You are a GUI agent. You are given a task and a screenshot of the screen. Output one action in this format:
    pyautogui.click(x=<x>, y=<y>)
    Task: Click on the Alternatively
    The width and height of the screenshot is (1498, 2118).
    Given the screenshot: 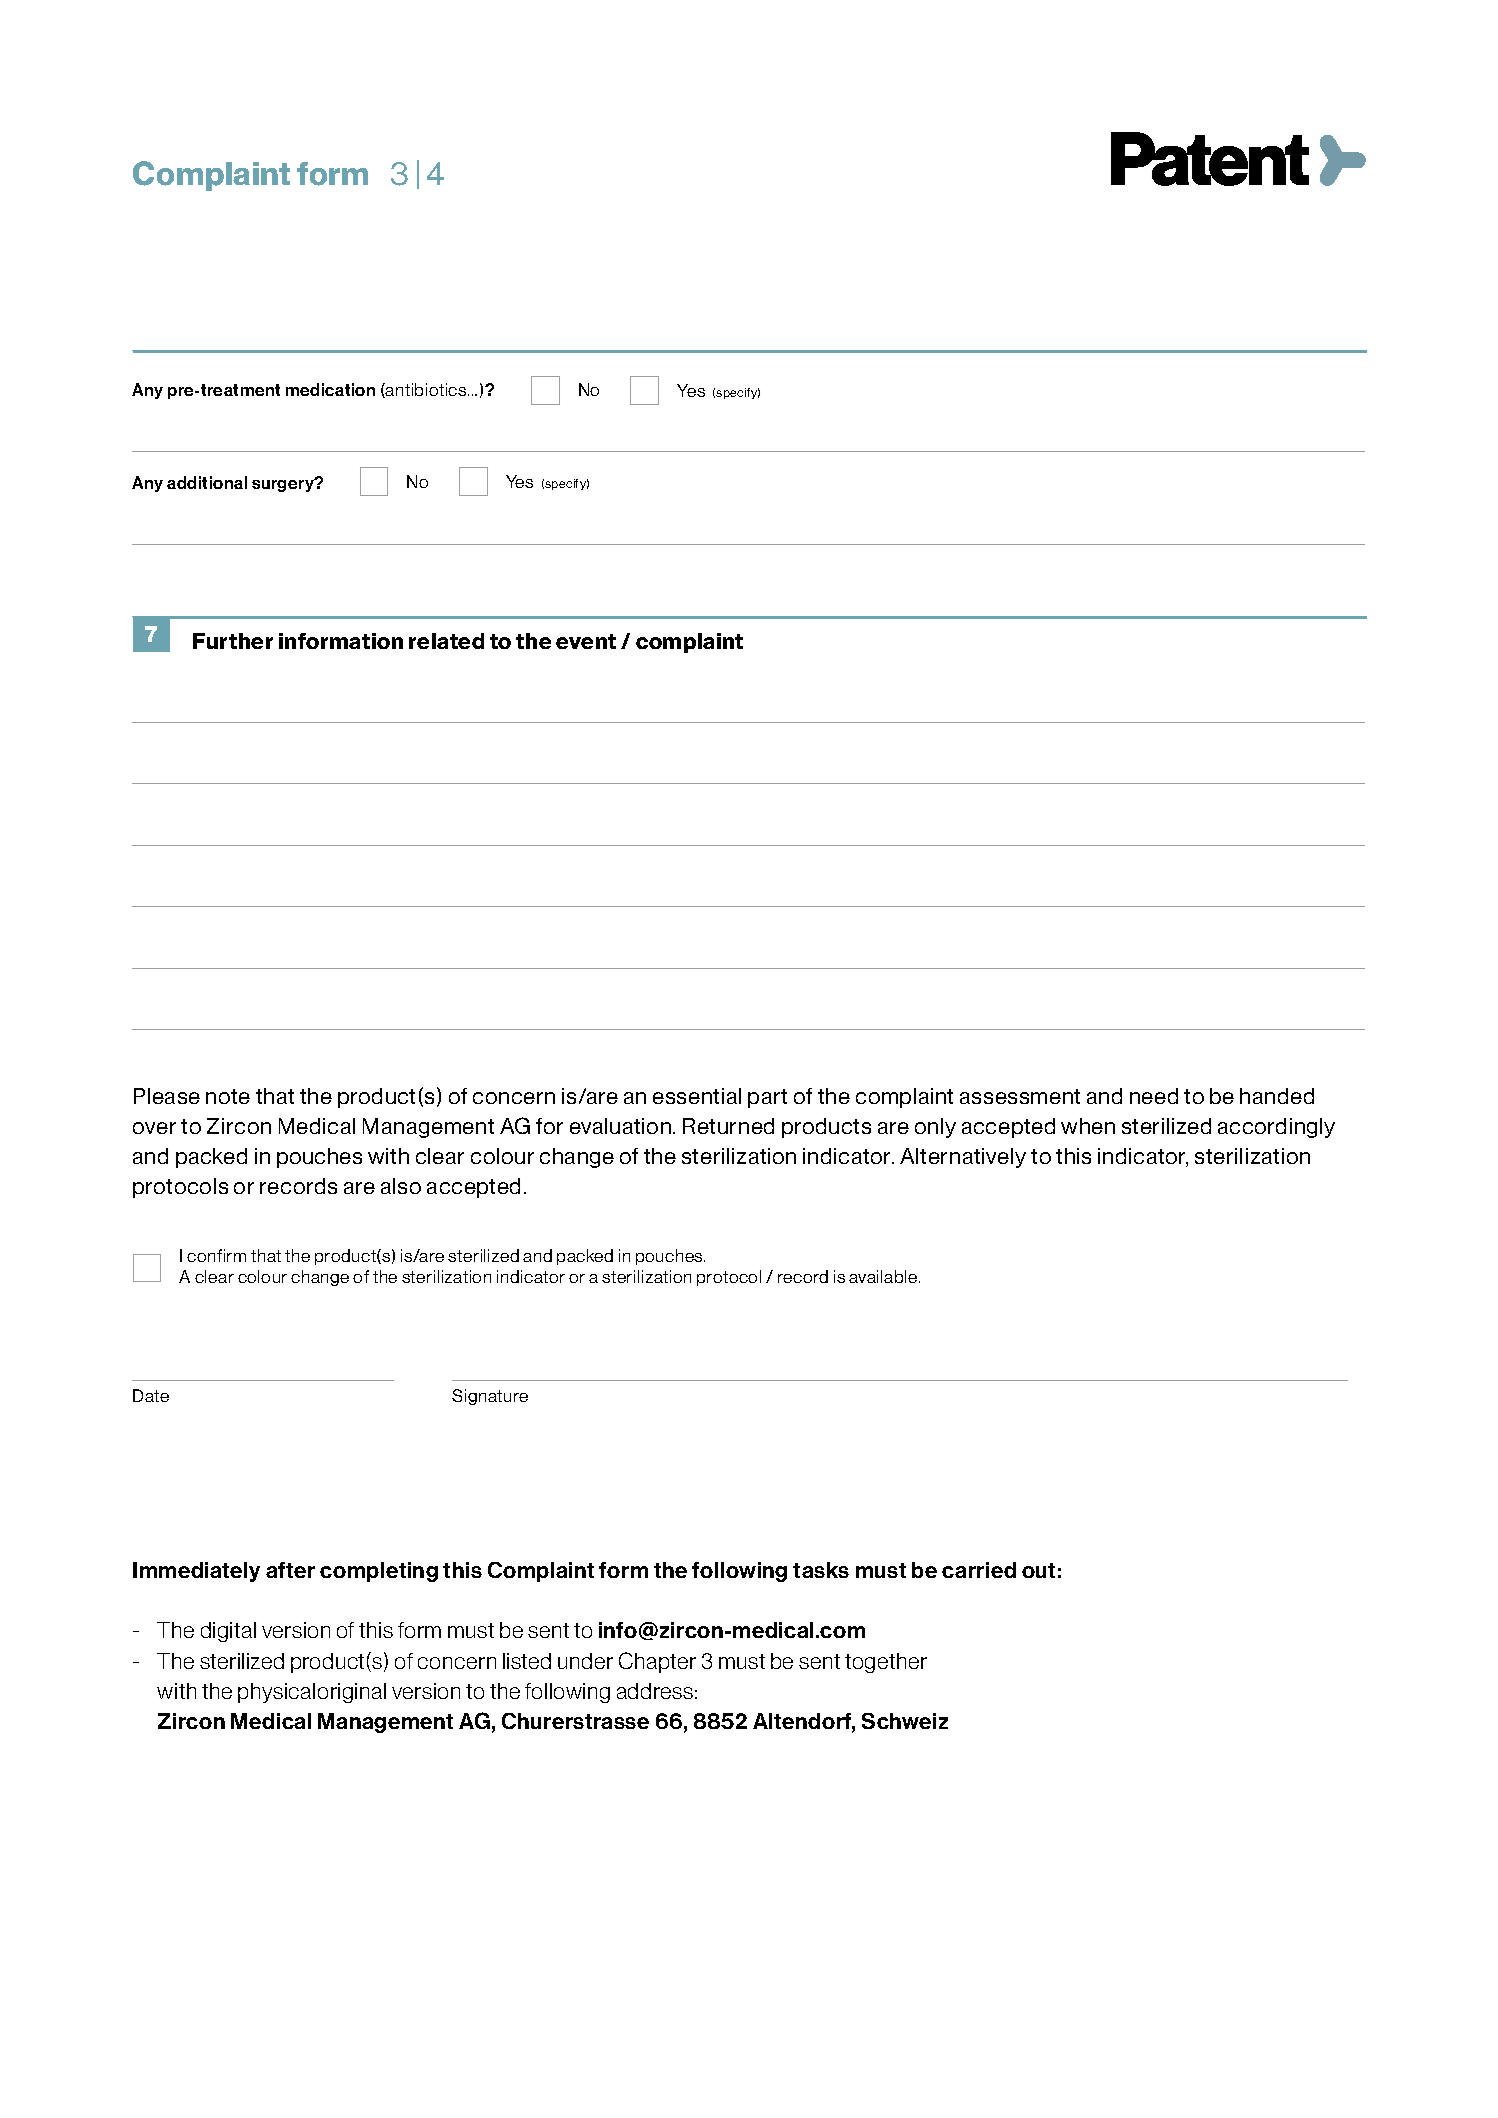 What is the action you would take?
    pyautogui.click(x=963, y=1158)
